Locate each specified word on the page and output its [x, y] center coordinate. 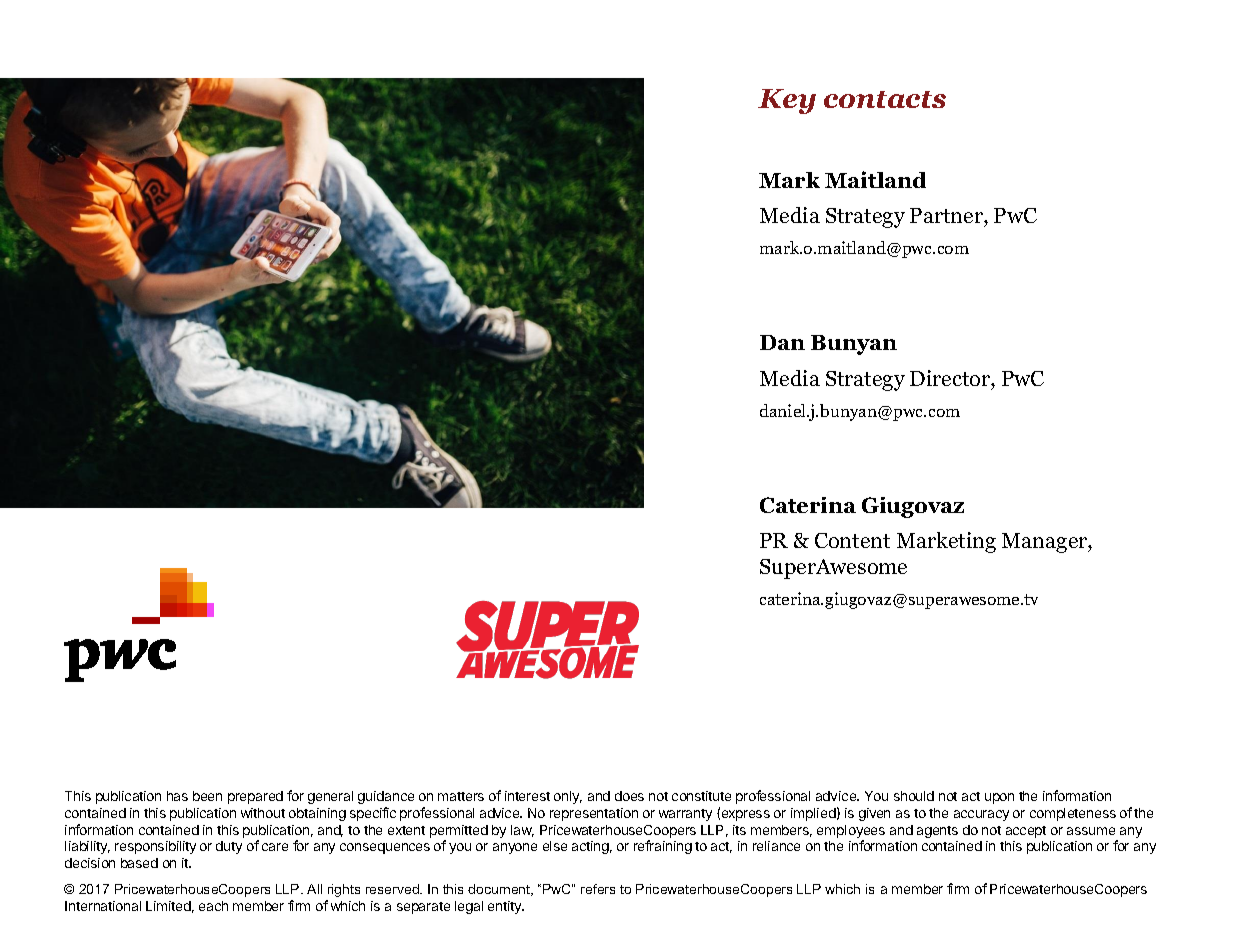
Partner [947, 215]
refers [598, 889]
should [914, 796]
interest [527, 796]
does [629, 796]
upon [999, 798]
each [213, 906]
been [207, 796]
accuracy [981, 815]
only [568, 797]
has [177, 796]
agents [937, 832]
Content [852, 540]
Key [787, 101]
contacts [885, 99]
